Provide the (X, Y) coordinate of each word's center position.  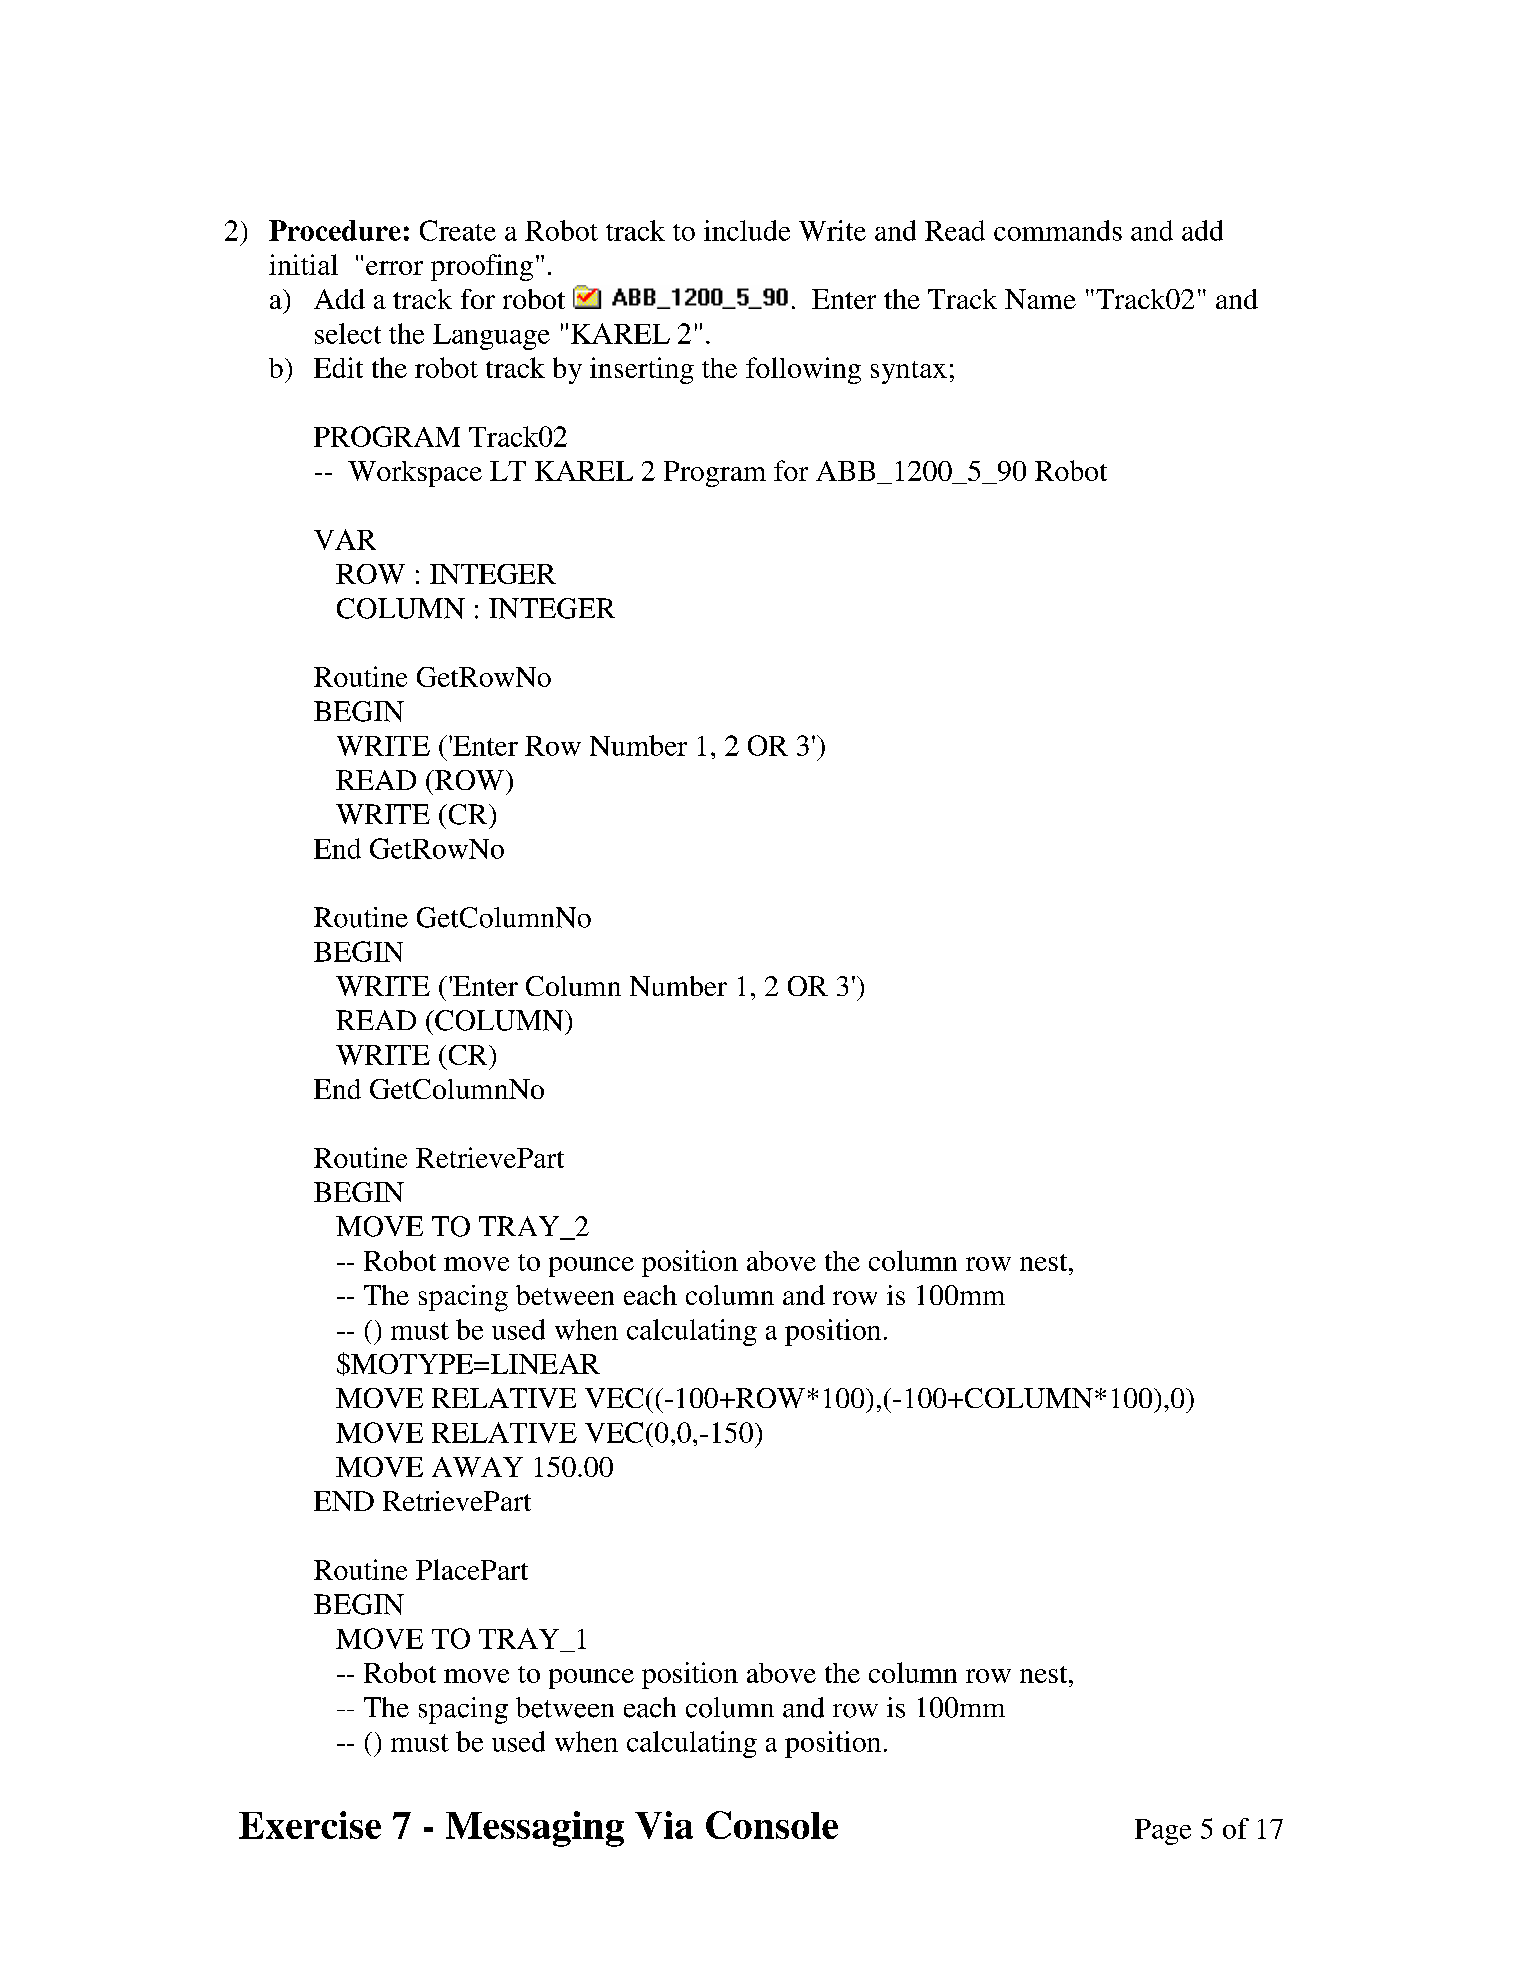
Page (1163, 1832)
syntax (909, 372)
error (394, 268)
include (747, 230)
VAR (345, 539)
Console (772, 1825)
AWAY (477, 1467)
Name (1040, 299)
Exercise (310, 1825)
